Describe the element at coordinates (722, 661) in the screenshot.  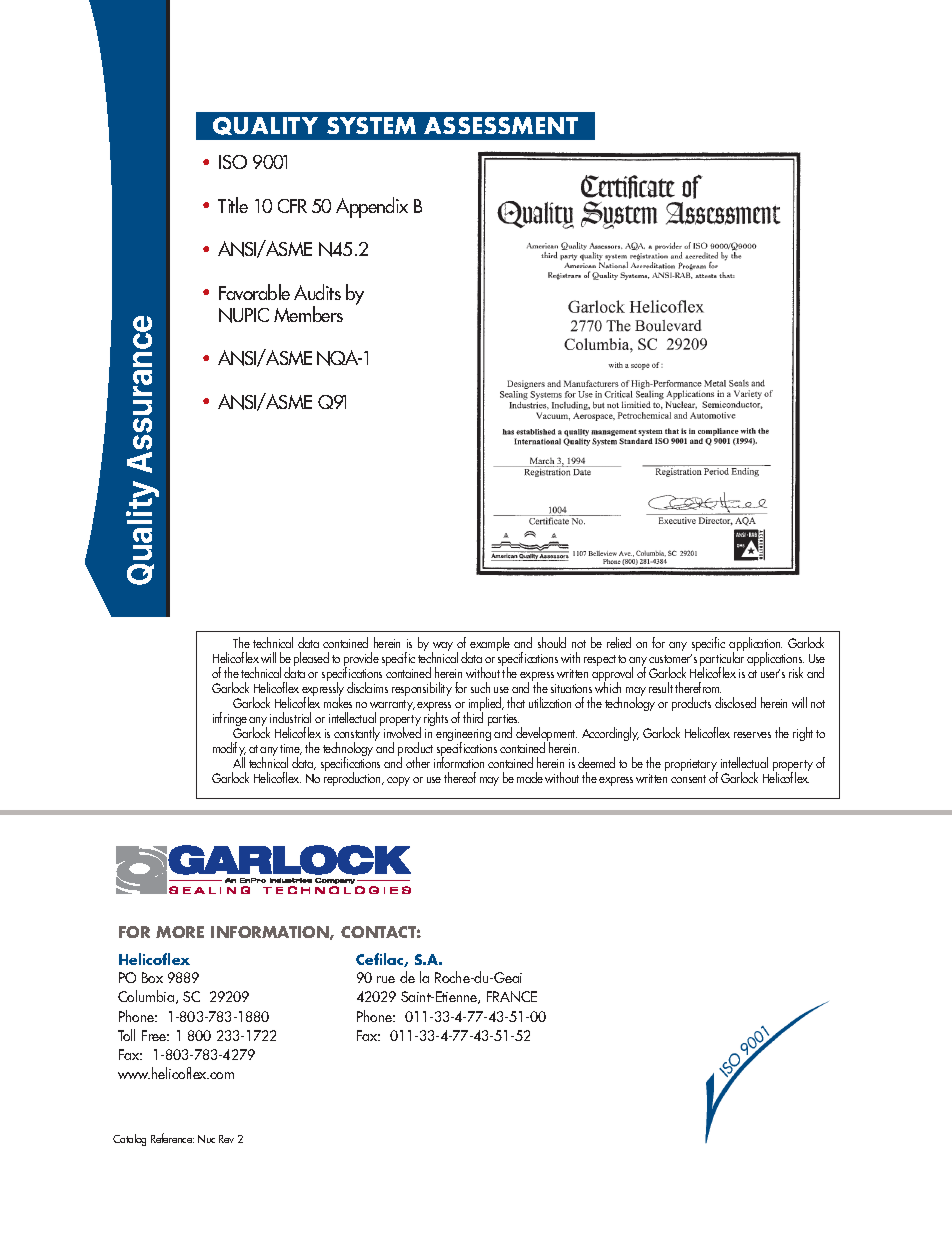
I see `particular` at that location.
